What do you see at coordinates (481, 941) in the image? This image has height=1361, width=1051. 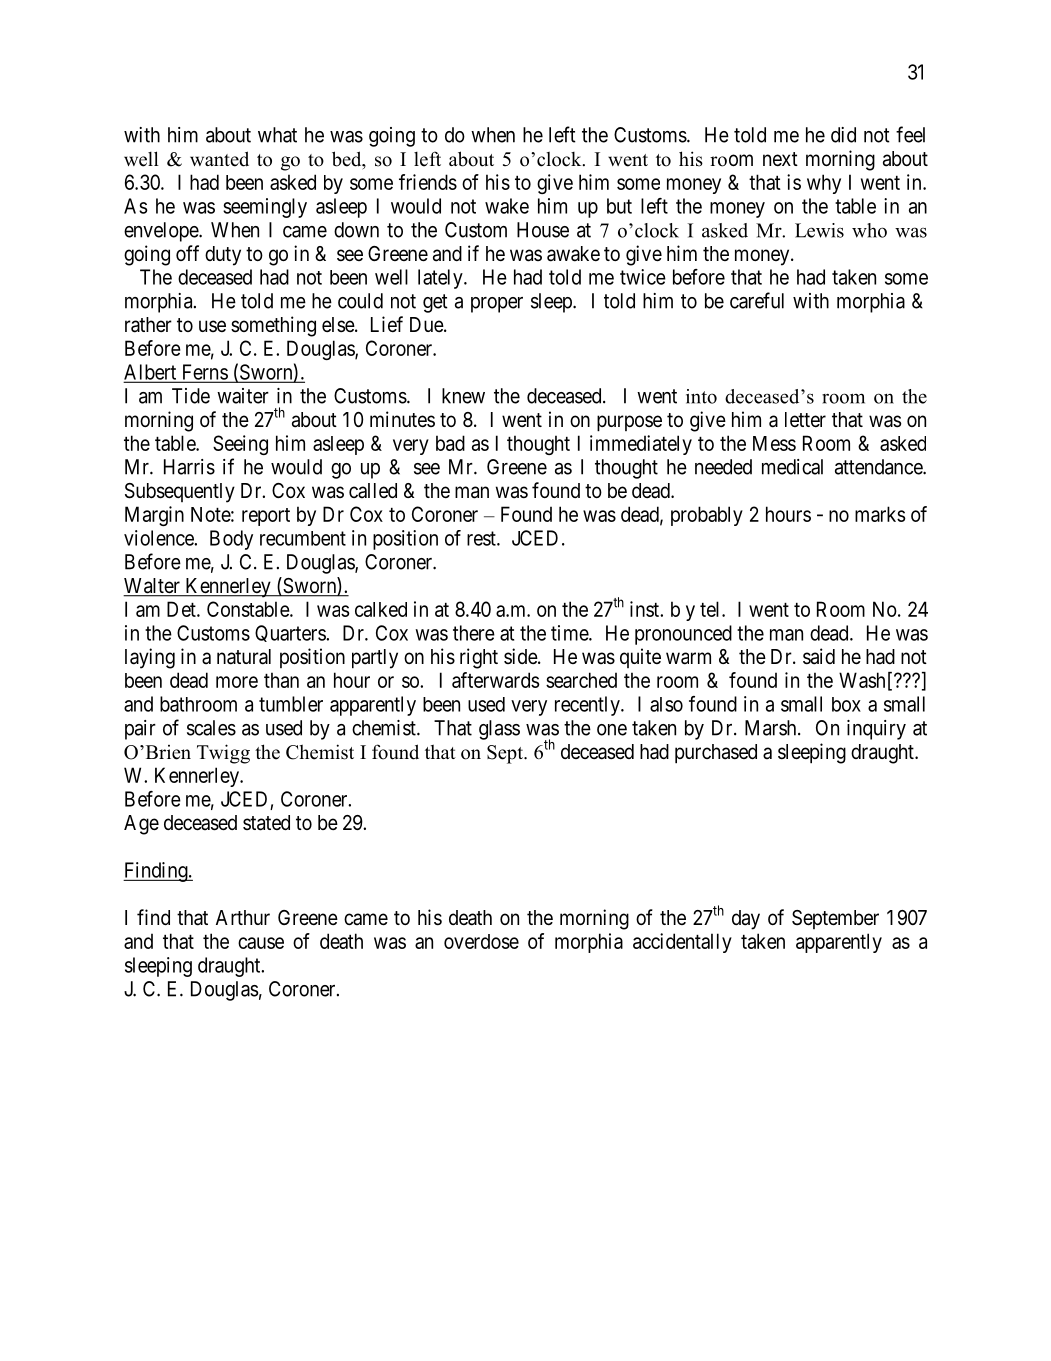 I see `overdose` at bounding box center [481, 941].
